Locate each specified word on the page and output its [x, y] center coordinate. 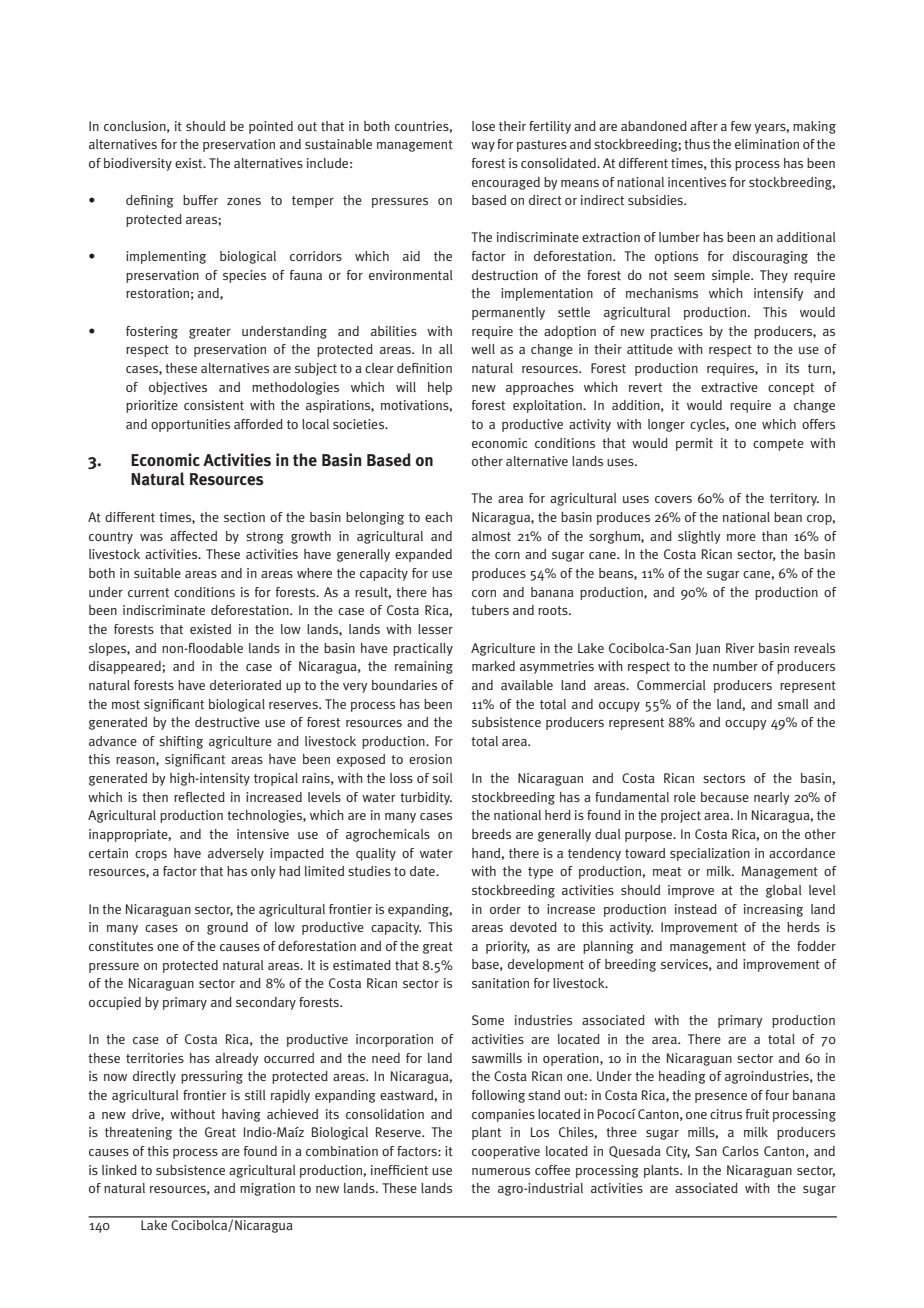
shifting [181, 742]
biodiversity [138, 164]
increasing [773, 910]
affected [193, 536]
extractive [729, 387]
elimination [767, 144]
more [741, 537]
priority [508, 947]
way [483, 147]
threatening [138, 1133]
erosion [430, 759]
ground [227, 928]
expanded [423, 555]
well [483, 349]
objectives [178, 388]
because [725, 797]
